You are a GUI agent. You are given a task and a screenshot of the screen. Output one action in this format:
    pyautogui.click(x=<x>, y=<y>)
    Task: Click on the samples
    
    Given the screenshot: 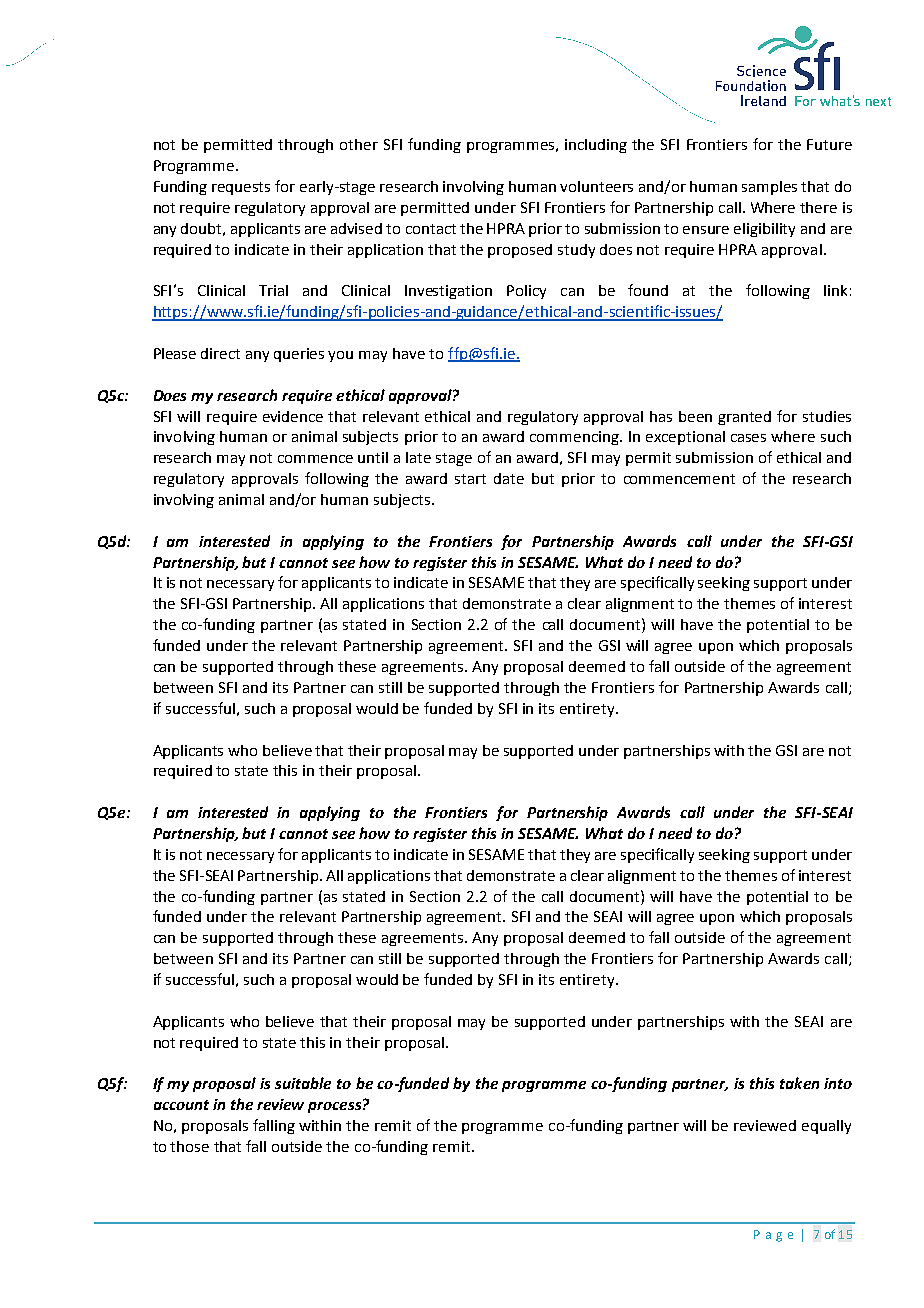 What is the action you would take?
    pyautogui.click(x=769, y=188)
